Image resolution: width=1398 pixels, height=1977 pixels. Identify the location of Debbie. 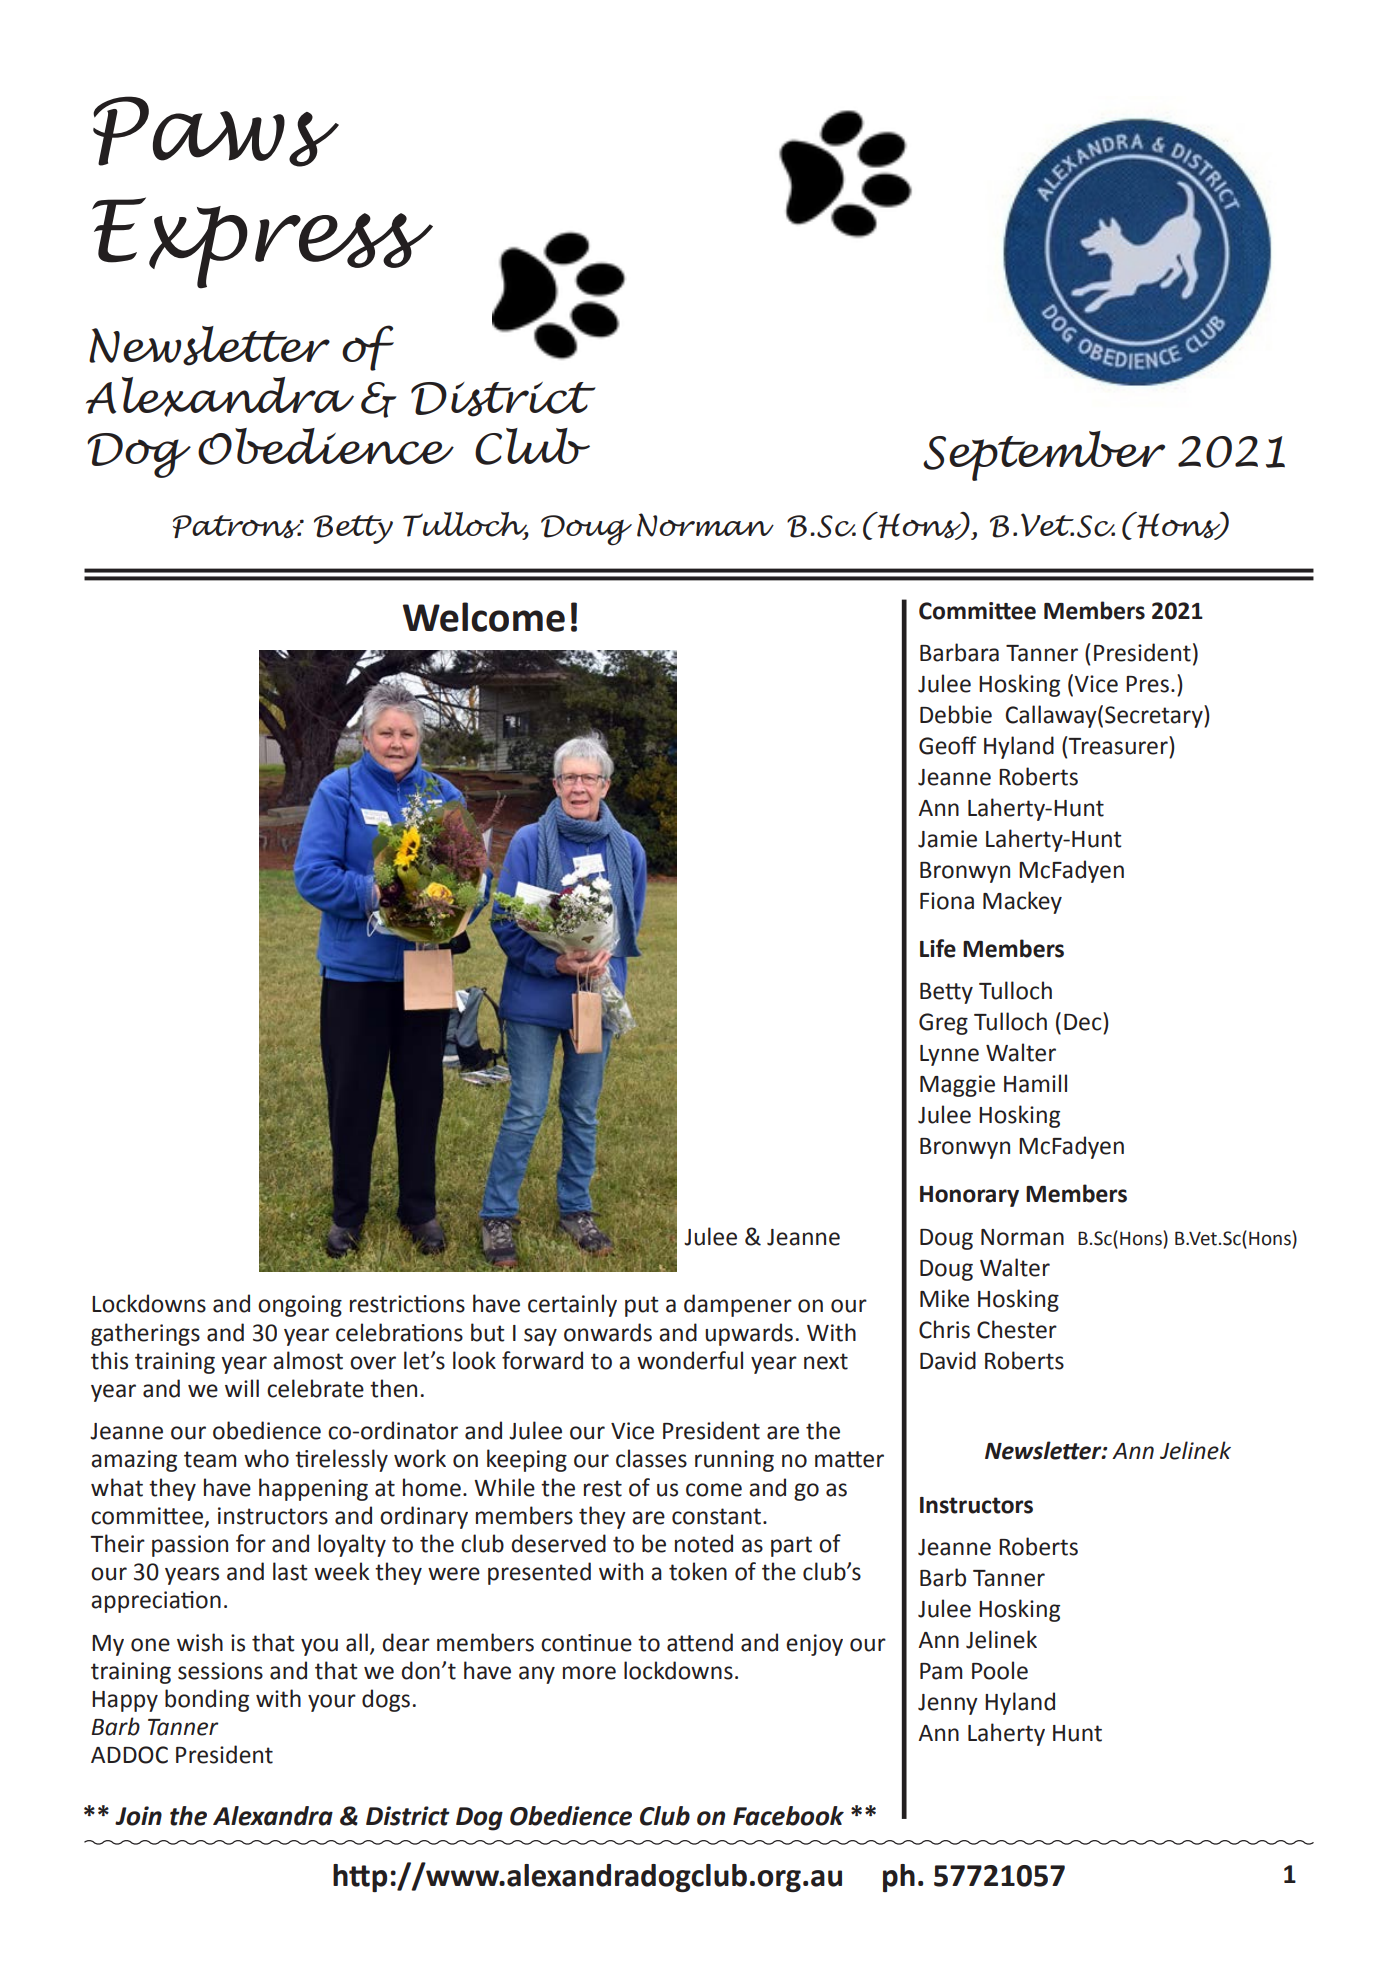
(956, 714).
